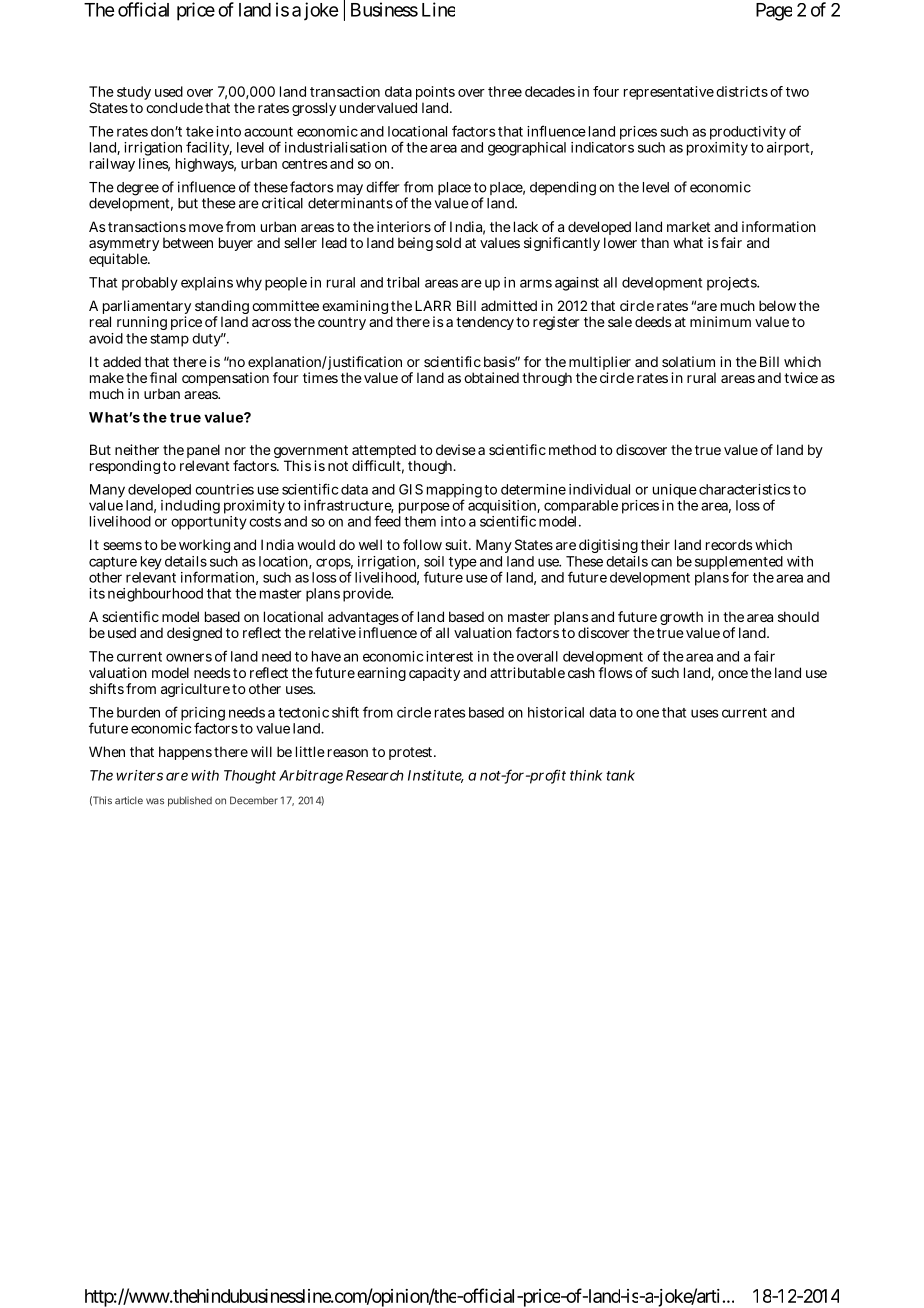 Image resolution: width=924 pixels, height=1308 pixels. What do you see at coordinates (134, 93) in the screenshot?
I see `study` at bounding box center [134, 93].
